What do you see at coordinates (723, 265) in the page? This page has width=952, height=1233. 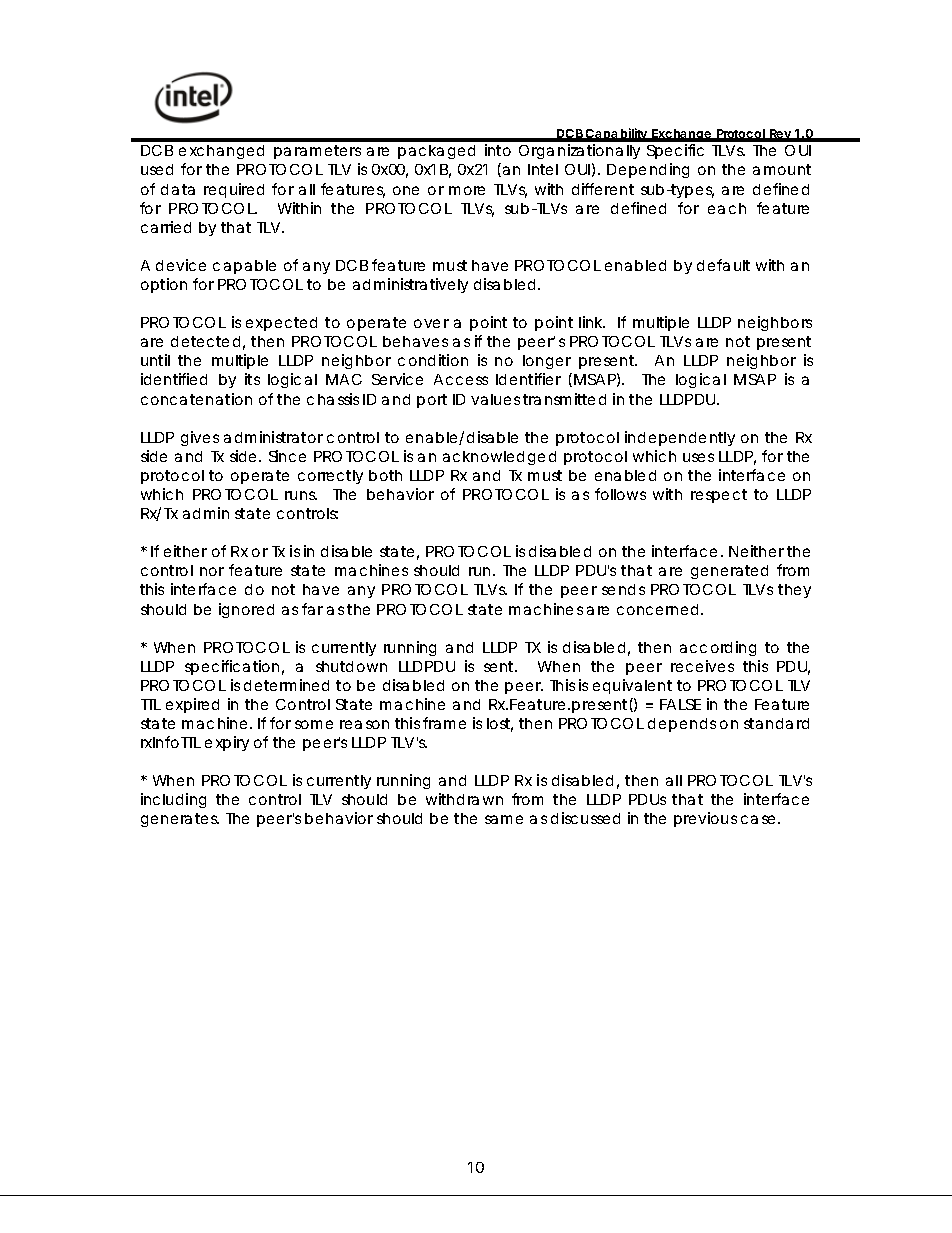 I see `default` at bounding box center [723, 265].
